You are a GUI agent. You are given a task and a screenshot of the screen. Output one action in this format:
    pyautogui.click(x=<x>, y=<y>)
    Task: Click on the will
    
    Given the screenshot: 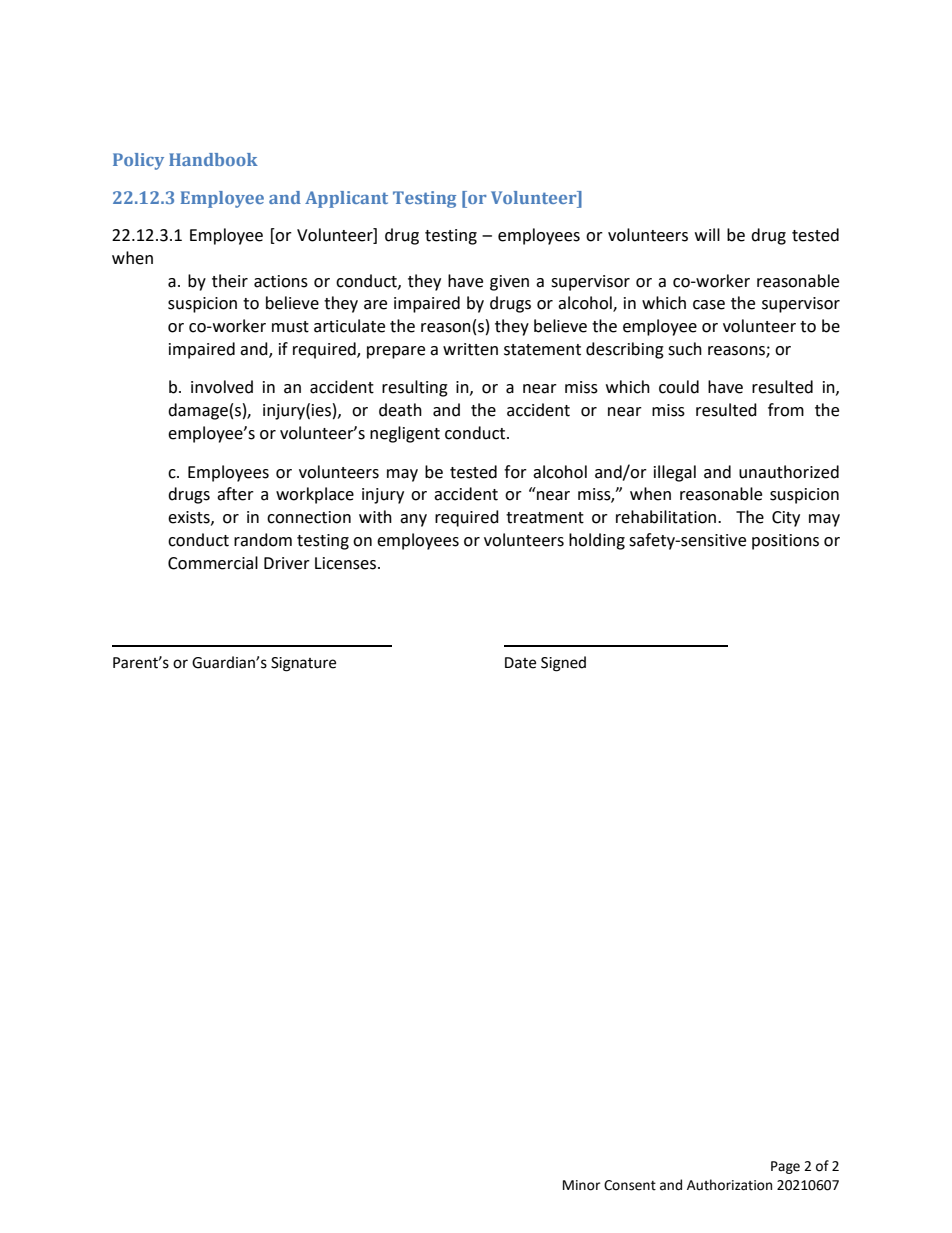 What is the action you would take?
    pyautogui.click(x=707, y=234)
